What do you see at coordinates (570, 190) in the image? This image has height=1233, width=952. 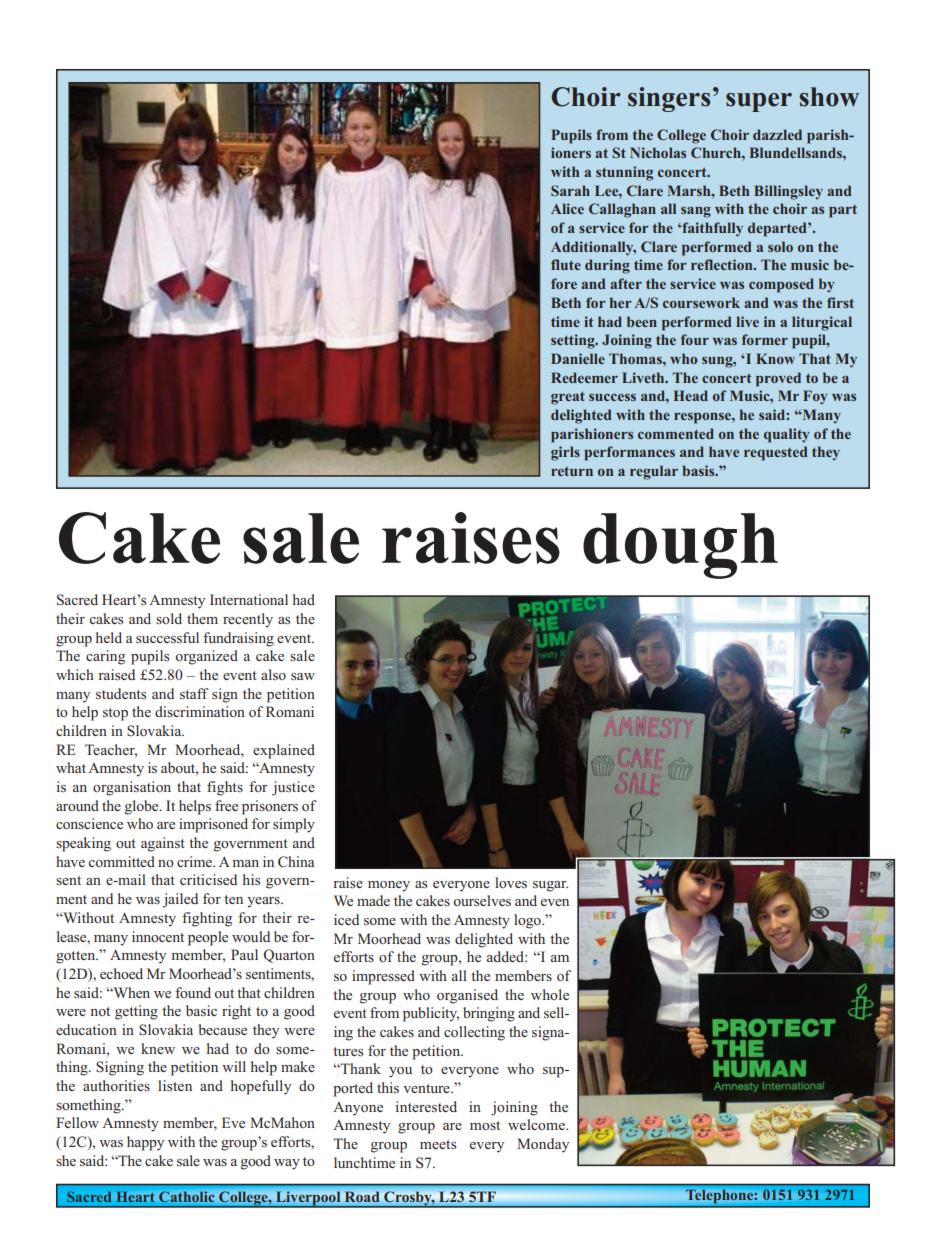 I see `Sarah` at bounding box center [570, 190].
